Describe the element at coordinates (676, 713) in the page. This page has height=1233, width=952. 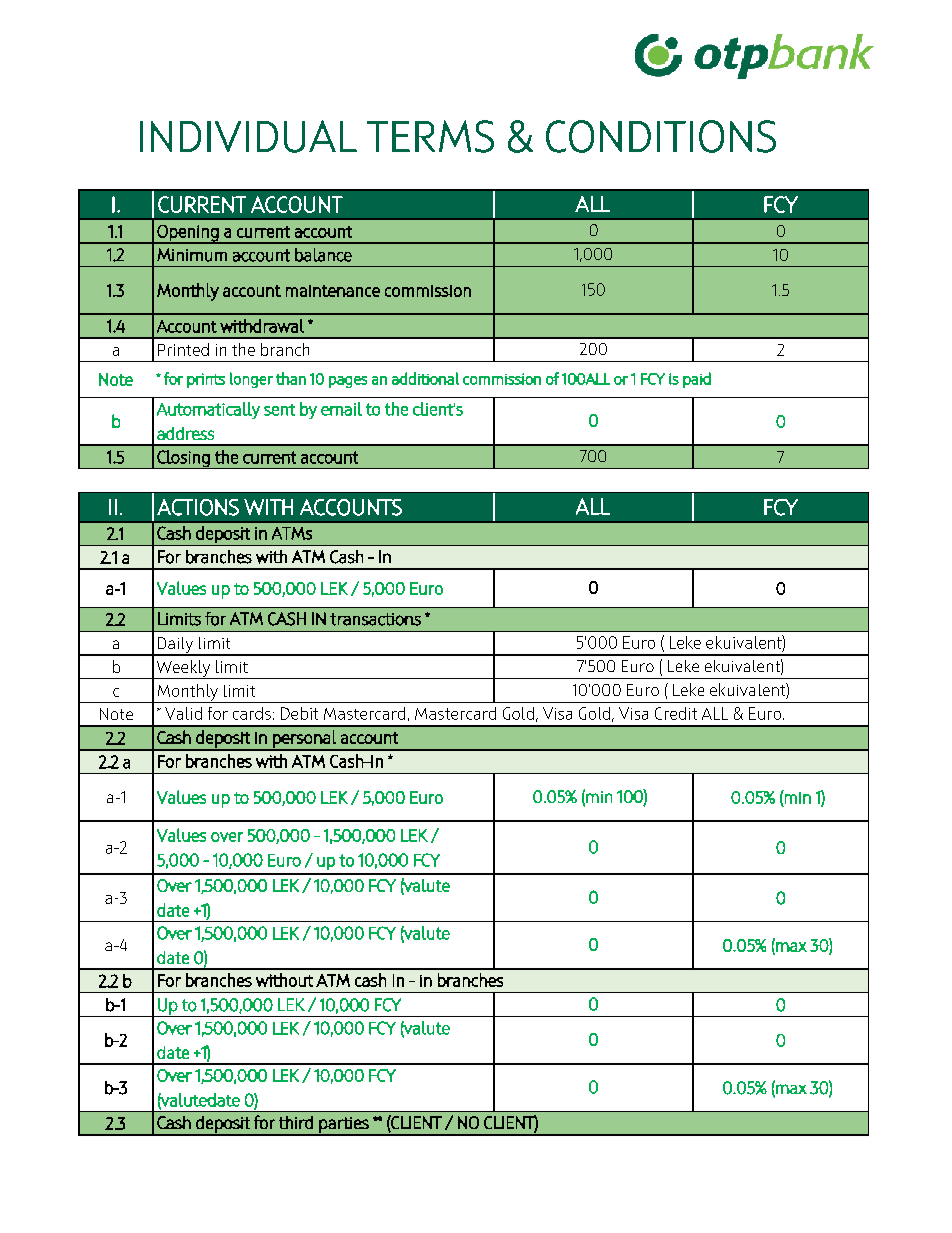
I see `Credit` at that location.
